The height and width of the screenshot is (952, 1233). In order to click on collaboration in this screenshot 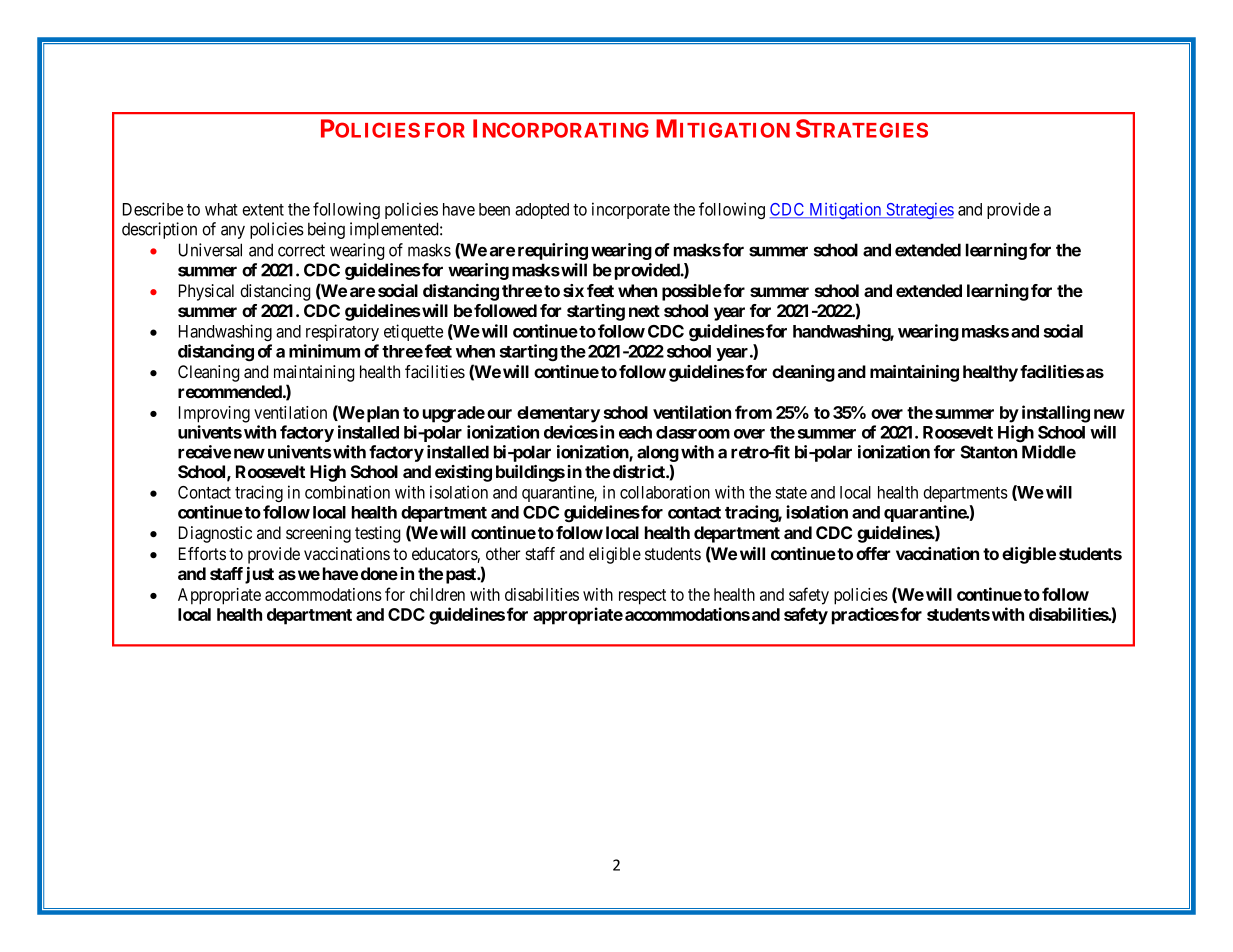, I will do `click(665, 492)`.
